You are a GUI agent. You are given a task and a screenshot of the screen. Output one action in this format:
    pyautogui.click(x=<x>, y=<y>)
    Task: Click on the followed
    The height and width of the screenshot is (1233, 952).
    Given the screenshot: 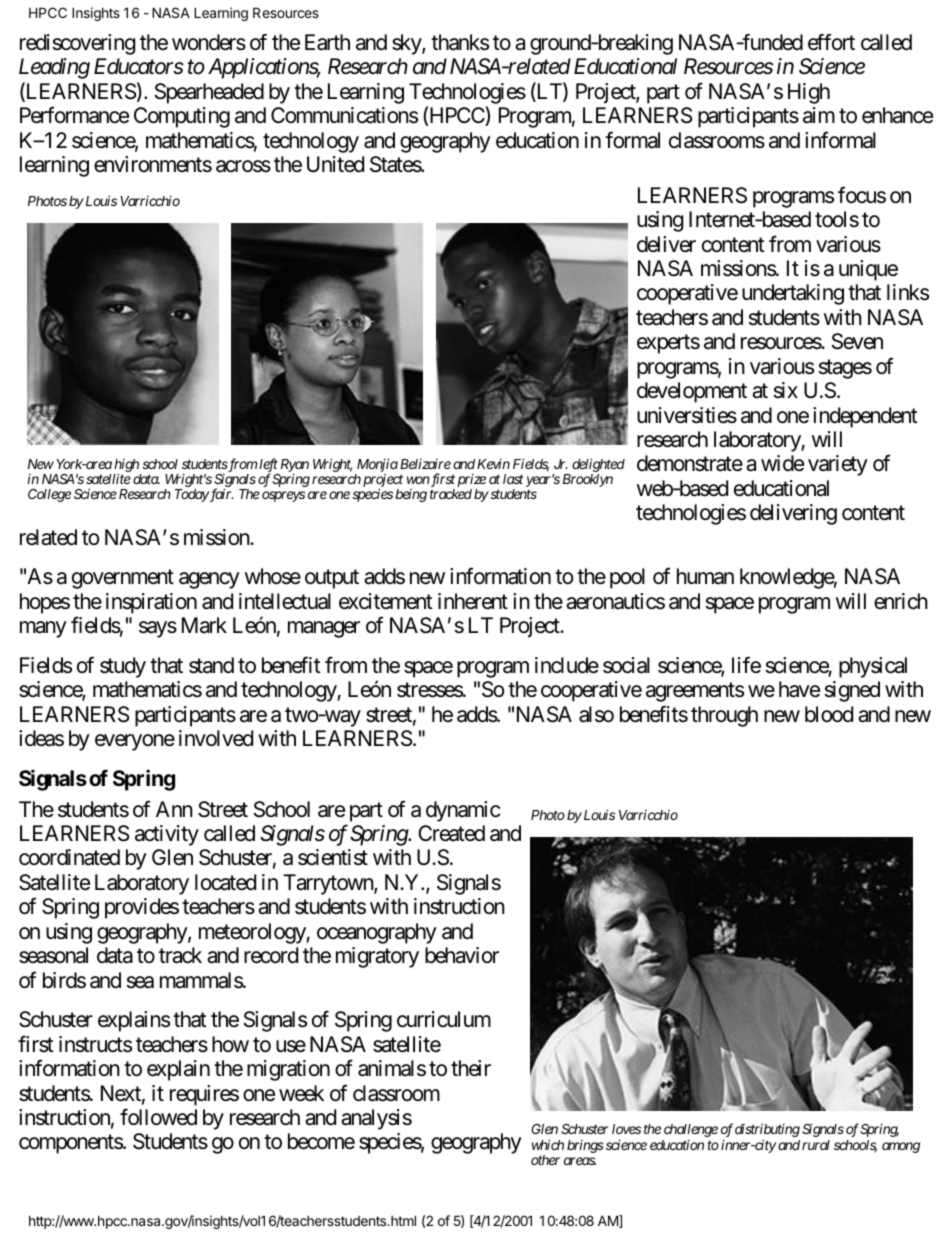 What is the action you would take?
    pyautogui.click(x=158, y=1117)
